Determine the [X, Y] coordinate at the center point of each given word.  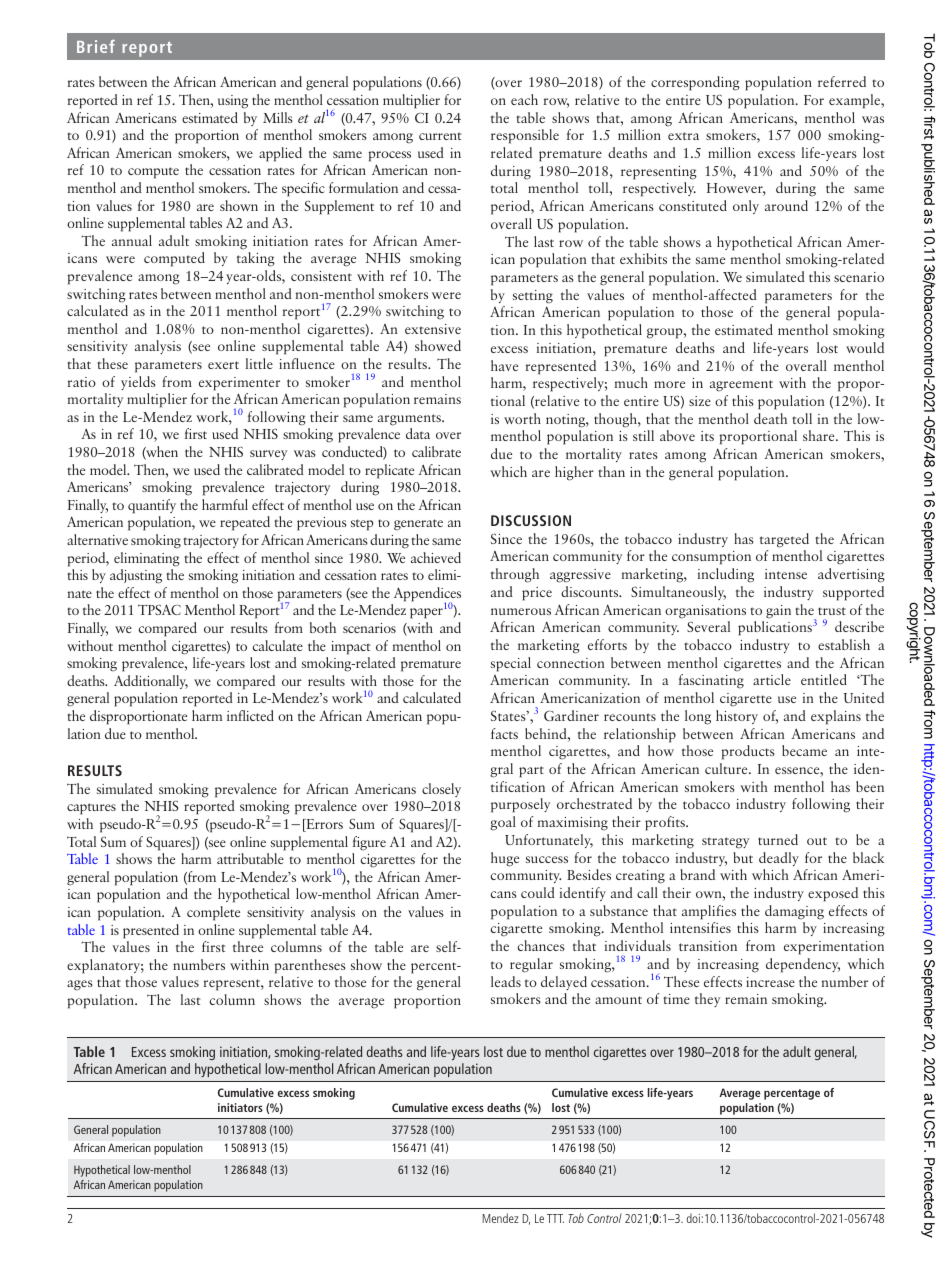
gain [778, 612]
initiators [240, 1107]
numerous [521, 611]
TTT [555, 1218]
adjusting [136, 576]
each [524, 99]
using [233, 102]
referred [842, 81]
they [707, 1000]
